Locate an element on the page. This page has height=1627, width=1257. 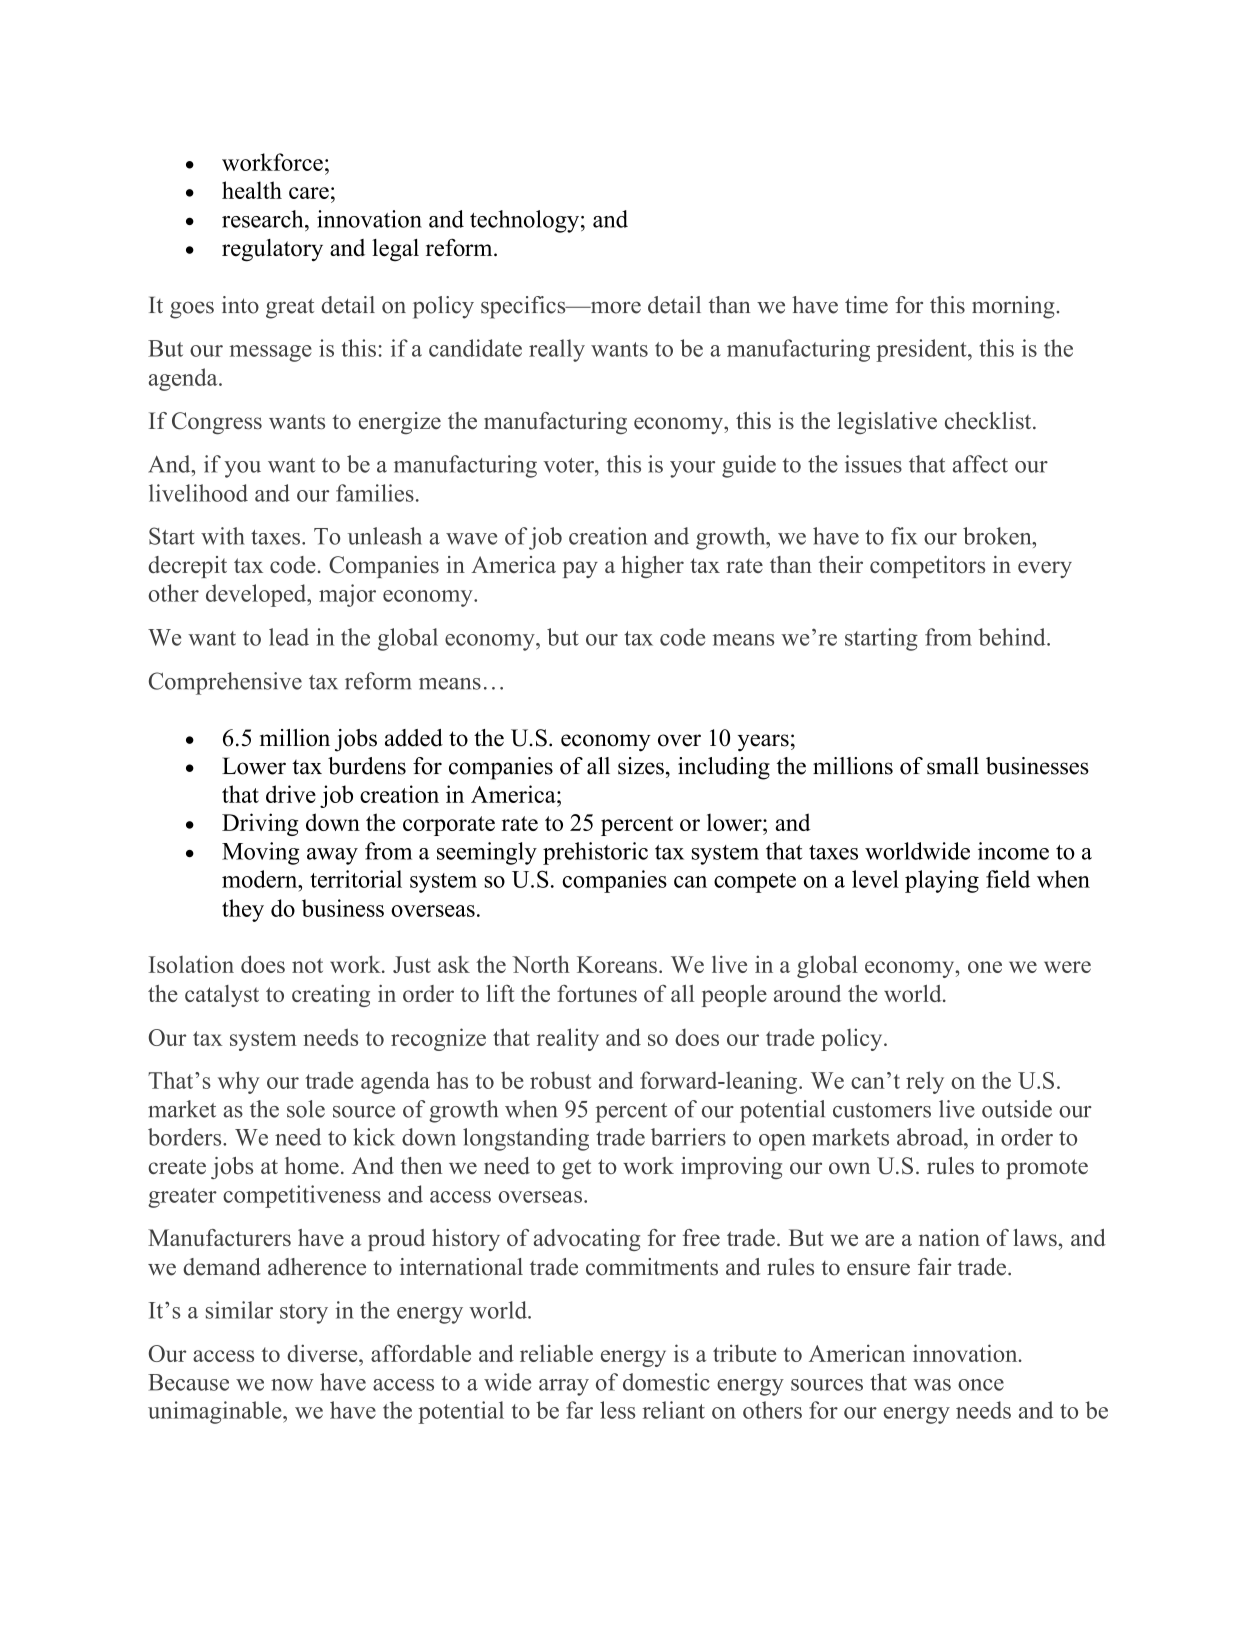
sole is located at coordinates (306, 1109).
